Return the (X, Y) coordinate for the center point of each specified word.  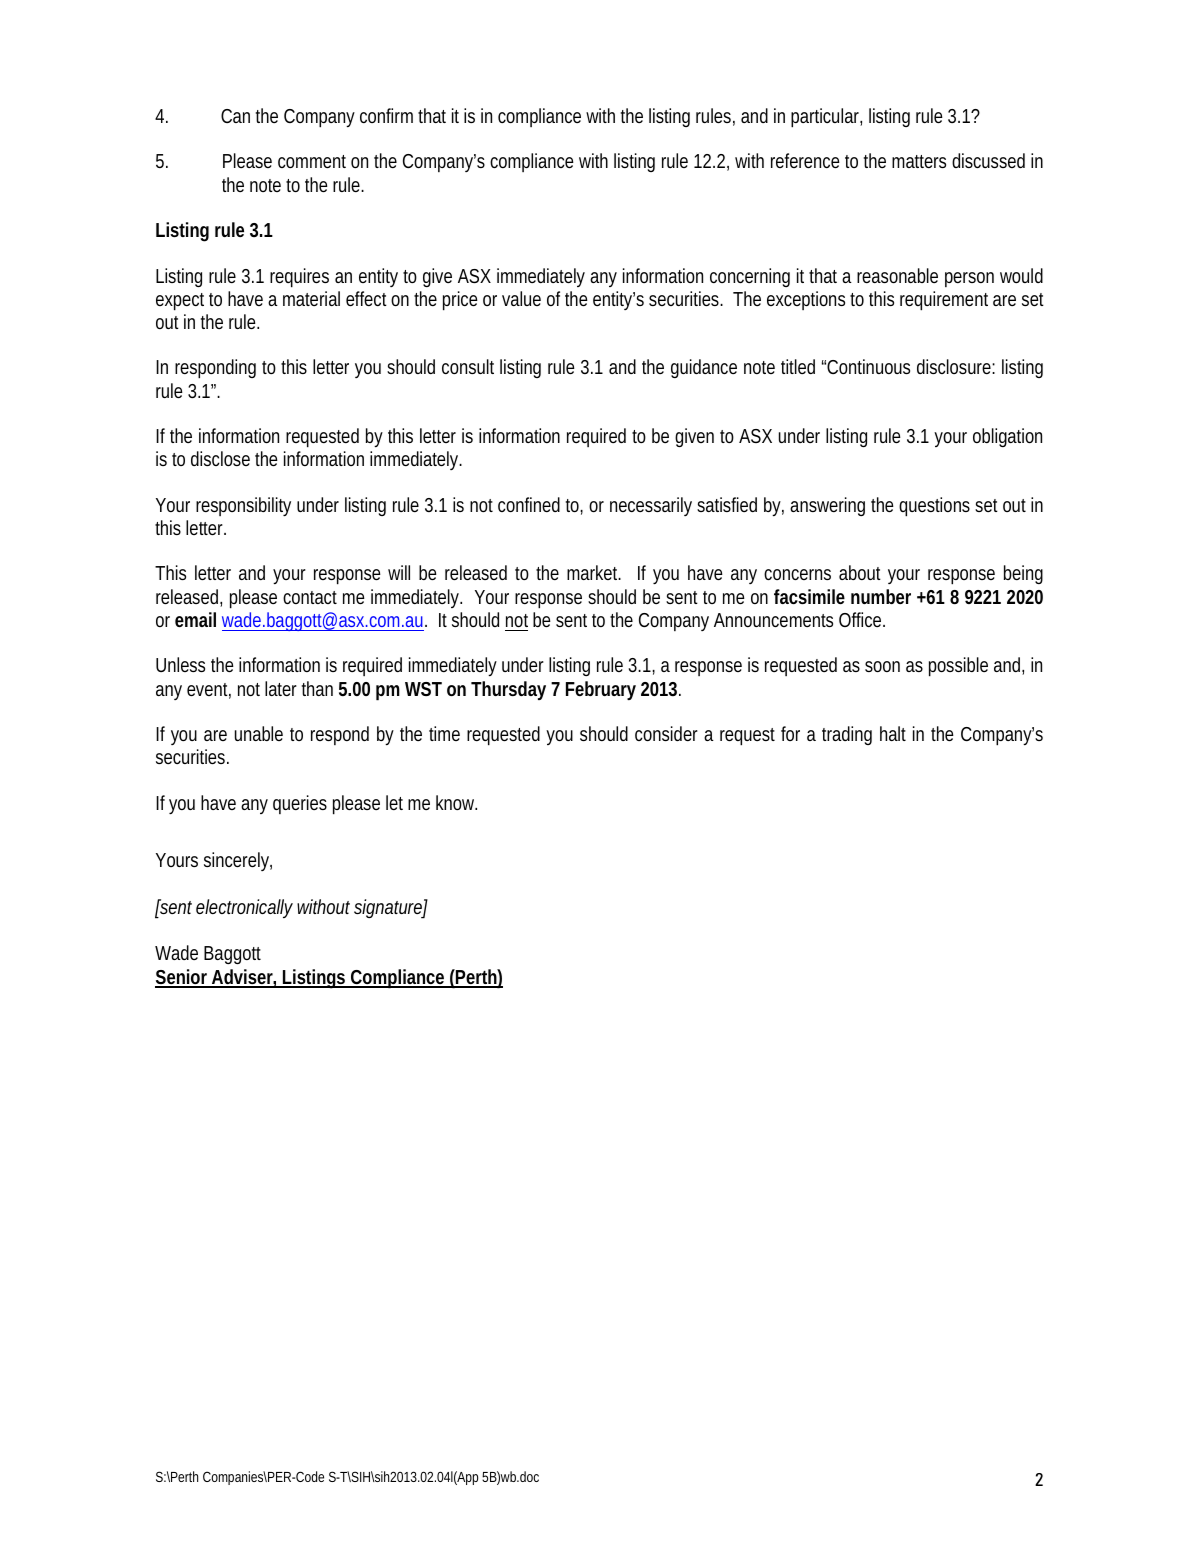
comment (312, 161)
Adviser (243, 978)
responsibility (243, 506)
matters (919, 161)
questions (934, 507)
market (594, 572)
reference (805, 160)
